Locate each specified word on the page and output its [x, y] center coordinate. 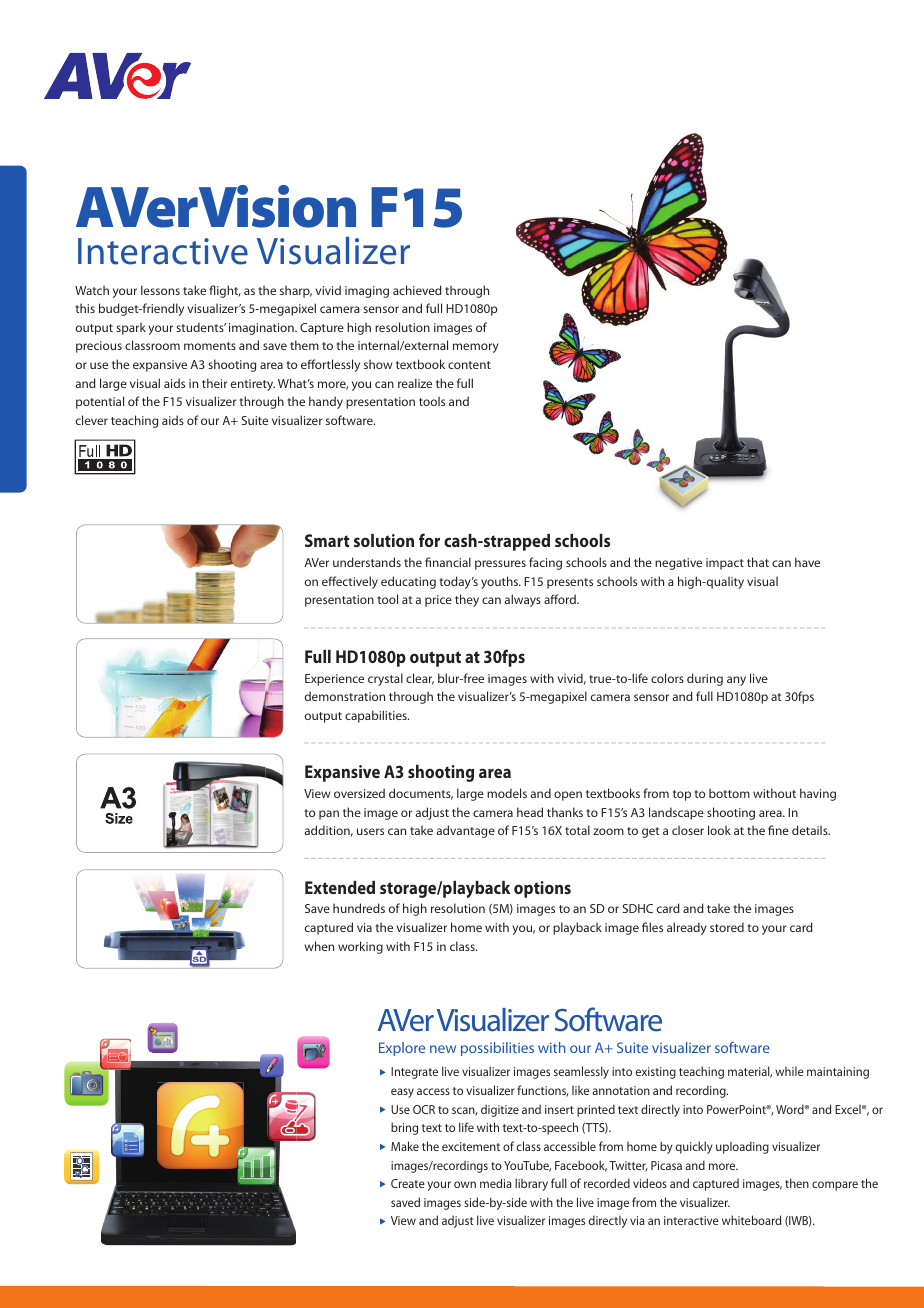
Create [408, 1183]
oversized [359, 793]
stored [727, 927]
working [360, 947]
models [507, 793]
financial [448, 562]
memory [476, 348]
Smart [327, 540]
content [469, 365]
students [201, 327]
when [319, 946]
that [758, 562]
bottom [729, 793]
